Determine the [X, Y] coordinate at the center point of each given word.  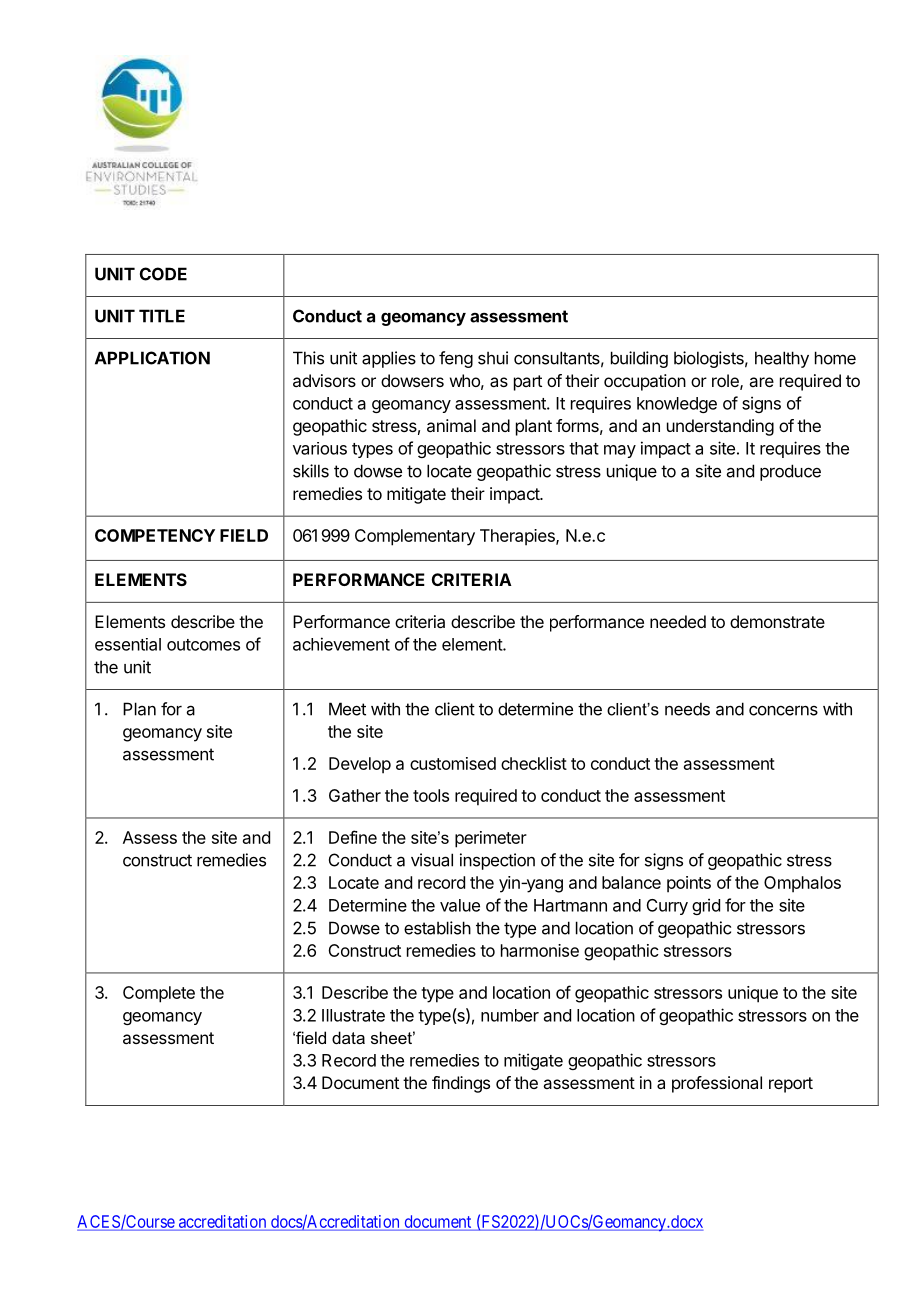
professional [717, 1084]
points [689, 884]
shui [493, 358]
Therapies [518, 537]
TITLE [162, 316]
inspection [497, 861]
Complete [159, 994]
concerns [783, 710]
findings [461, 1084]
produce [790, 472]
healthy [782, 359]
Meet [347, 709]
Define [353, 837]
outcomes [203, 645]
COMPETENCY [155, 535]
